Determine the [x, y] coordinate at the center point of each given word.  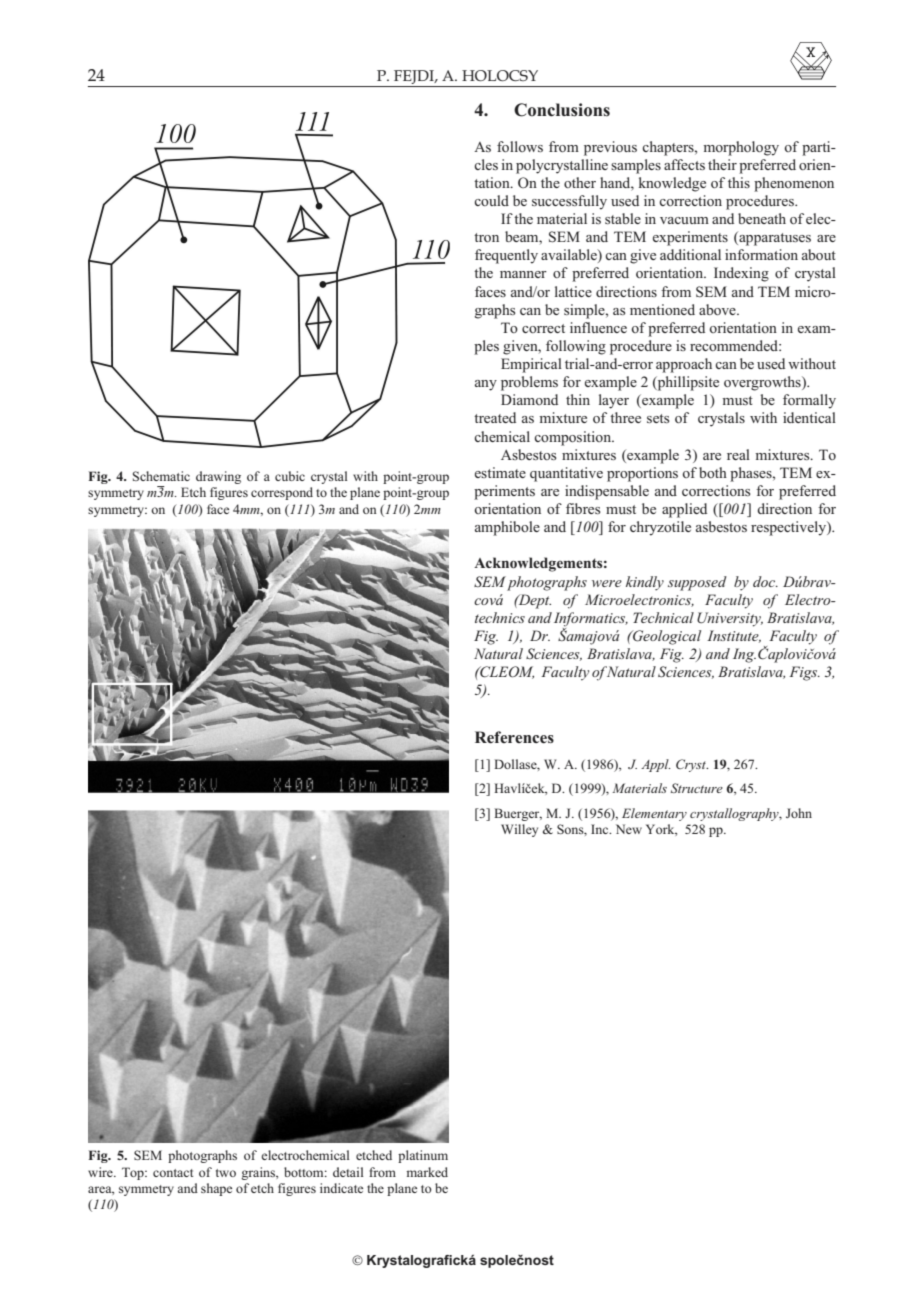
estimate [500, 472]
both [713, 472]
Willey [519, 830]
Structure [697, 788]
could [491, 200]
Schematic [161, 476]
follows [520, 146]
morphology [741, 148]
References [514, 737]
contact [173, 1173]
